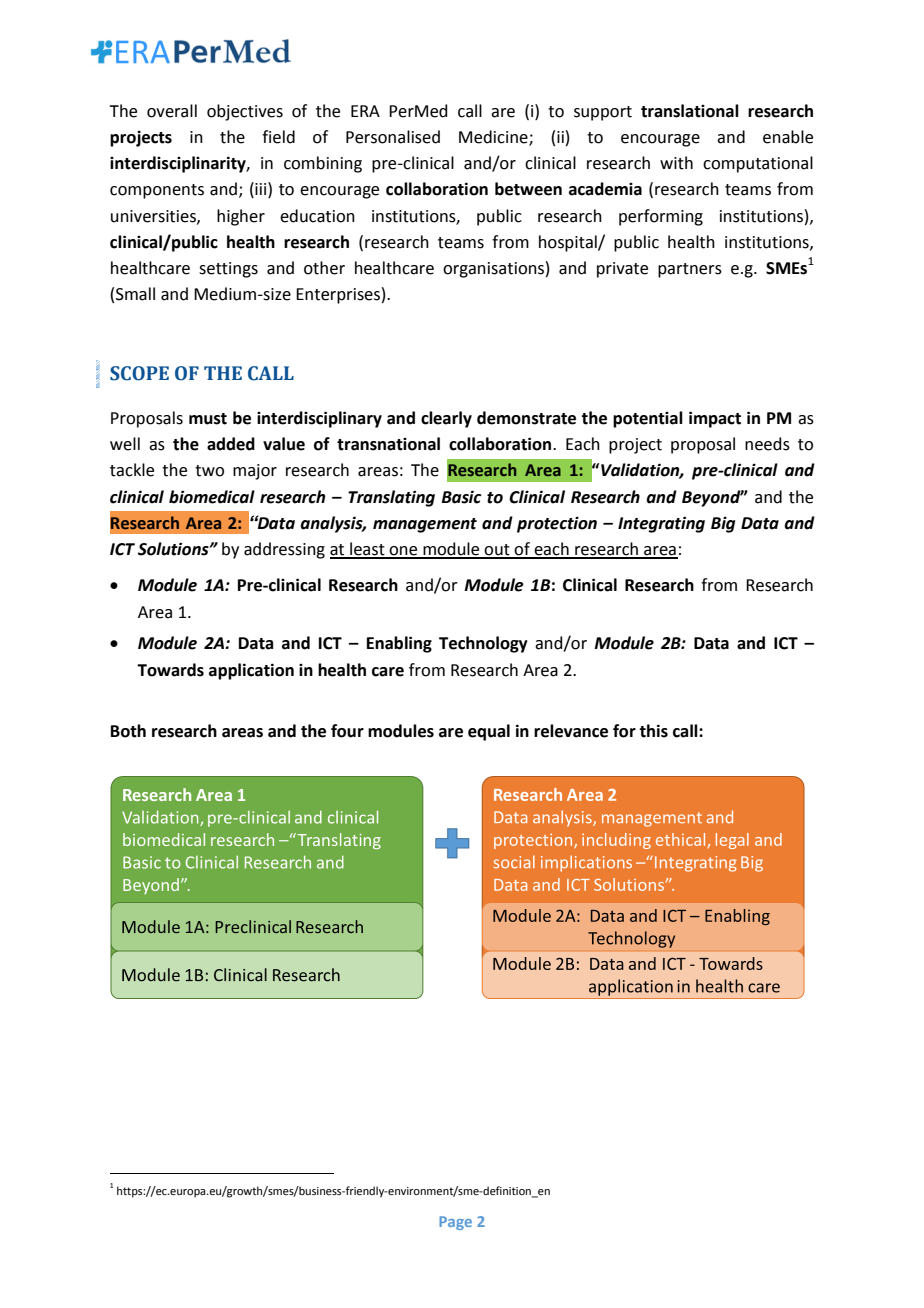 The width and height of the document is (924, 1308). I want to click on Both, so click(128, 731).
